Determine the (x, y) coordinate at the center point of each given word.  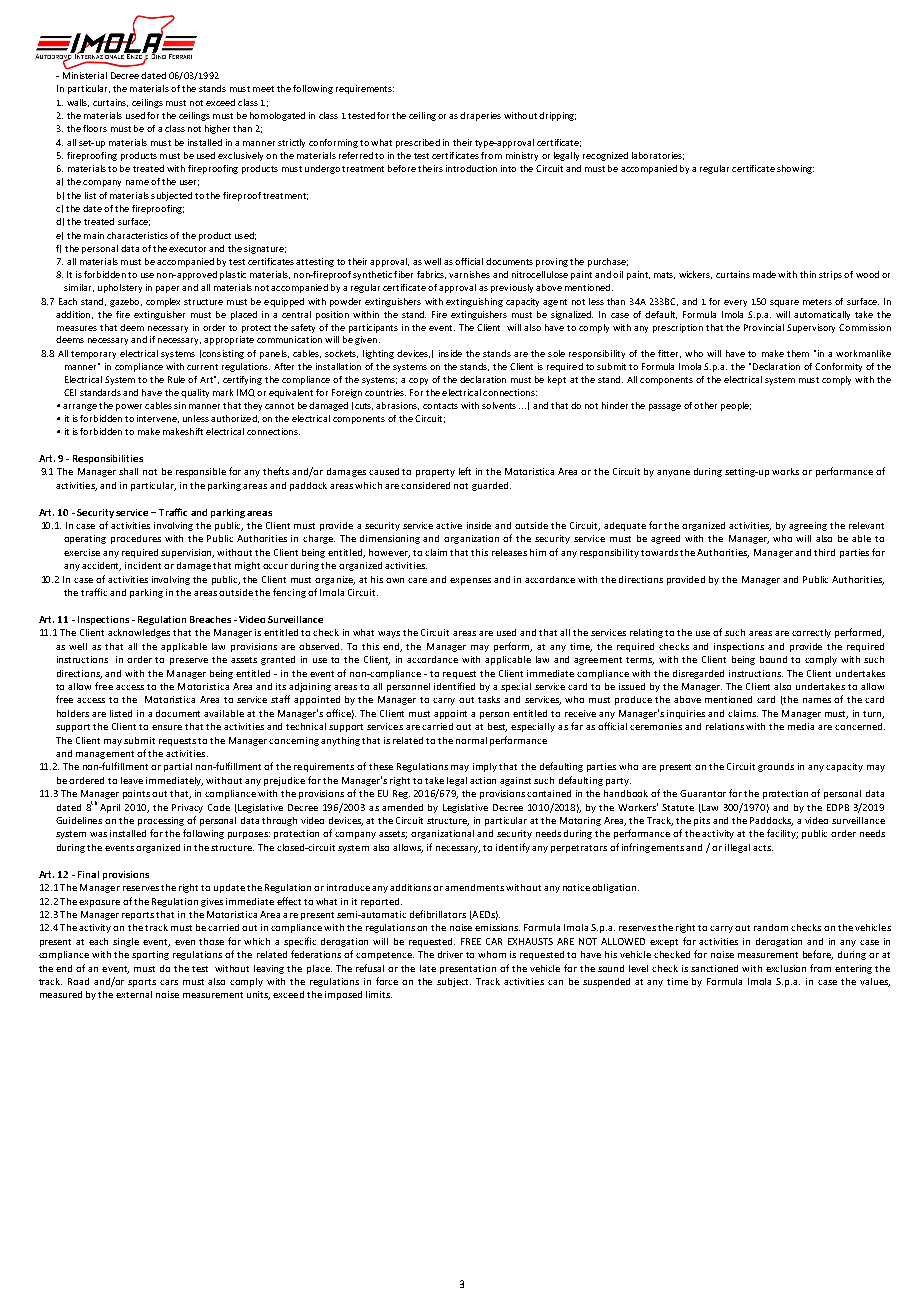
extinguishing (474, 302)
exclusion (786, 968)
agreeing (808, 526)
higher (217, 129)
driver (450, 954)
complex (163, 302)
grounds (776, 767)
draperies (480, 116)
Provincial (764, 327)
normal (471, 740)
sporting (150, 955)
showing (795, 169)
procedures (136, 539)
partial (178, 767)
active (449, 525)
